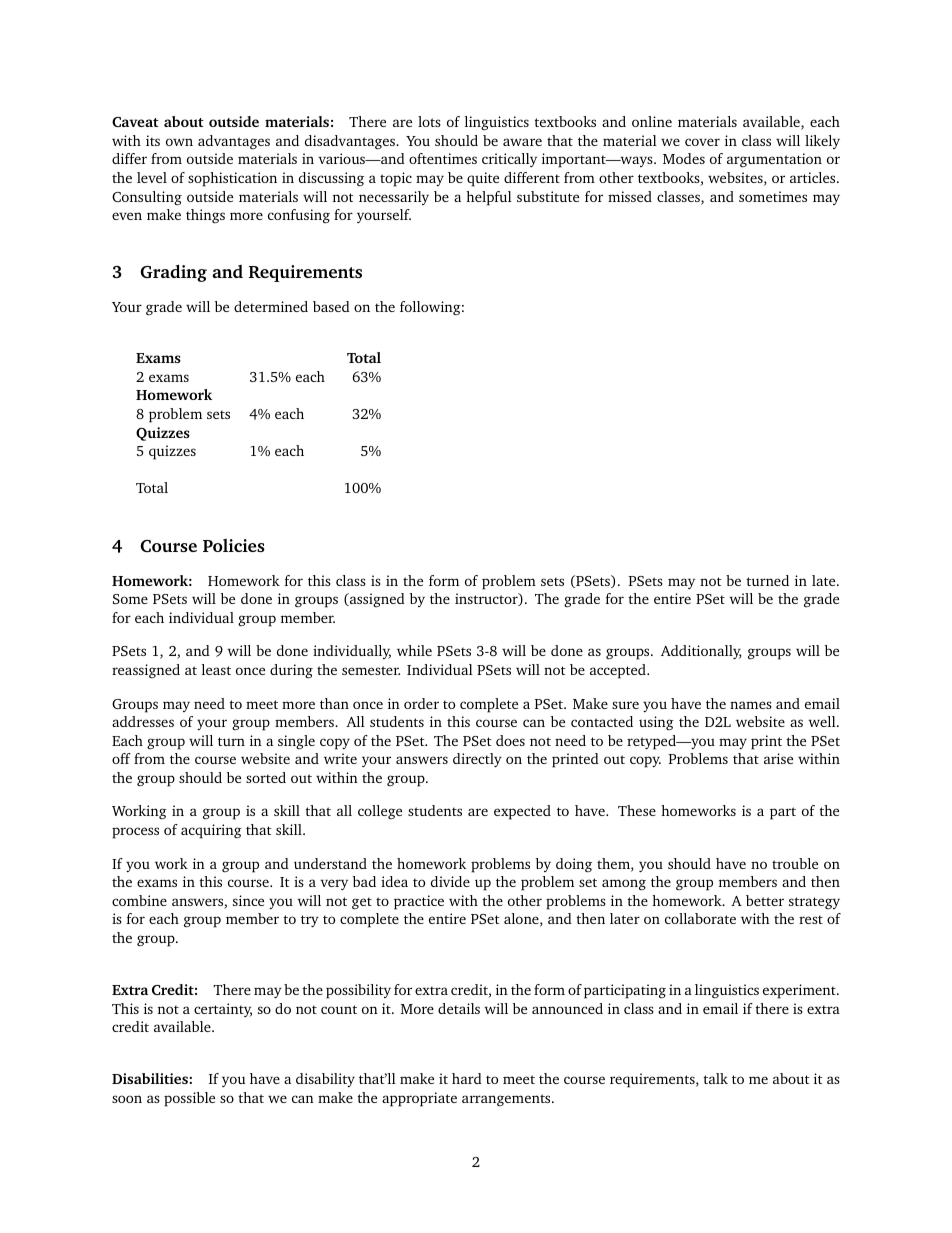 This screenshot has width=952, height=1233. What do you see at coordinates (234, 545) in the screenshot?
I see `Policies` at bounding box center [234, 545].
